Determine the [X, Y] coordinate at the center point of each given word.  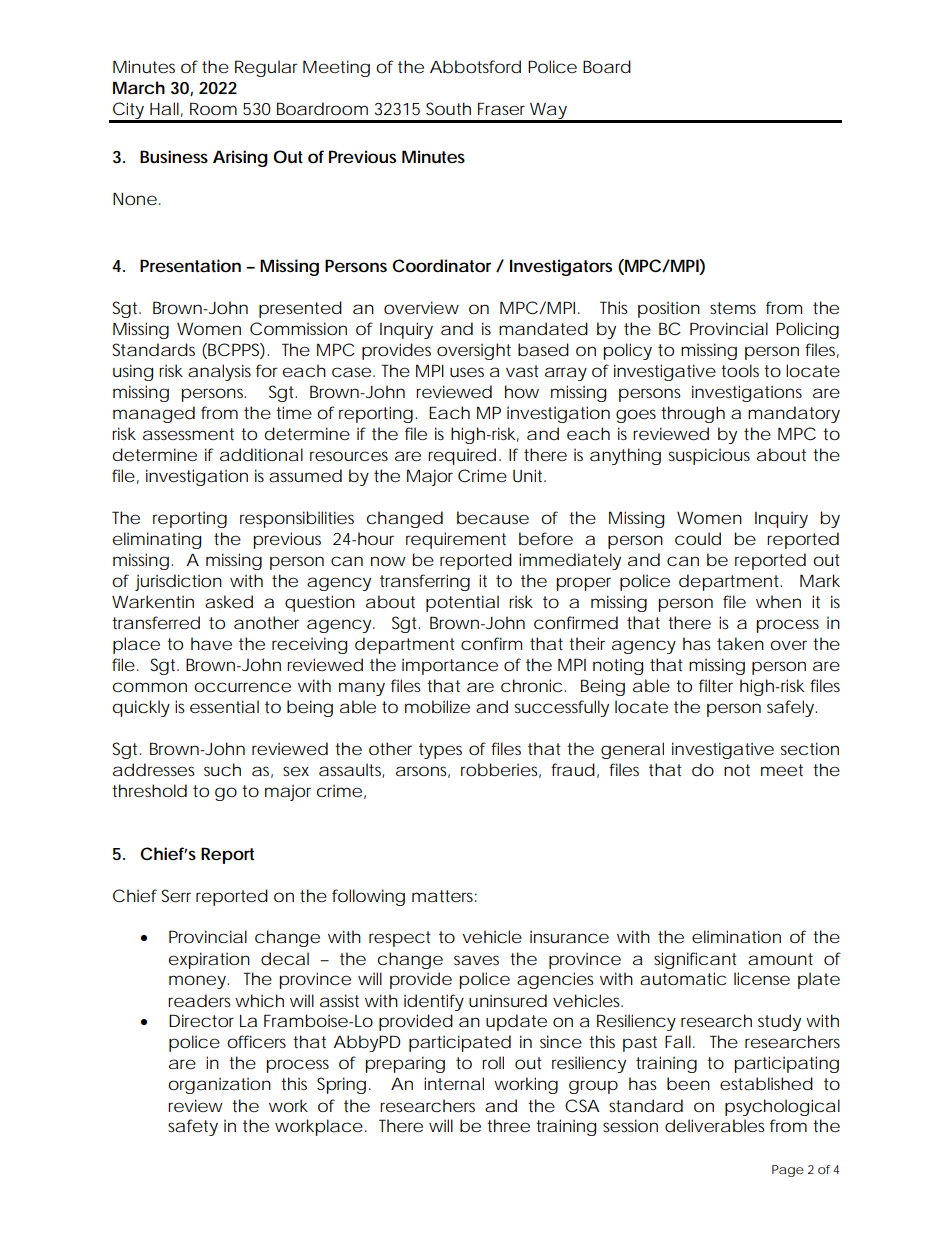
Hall [164, 108]
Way [548, 112]
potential [462, 603]
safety [193, 1127]
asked [229, 601]
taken [740, 643]
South [448, 108]
